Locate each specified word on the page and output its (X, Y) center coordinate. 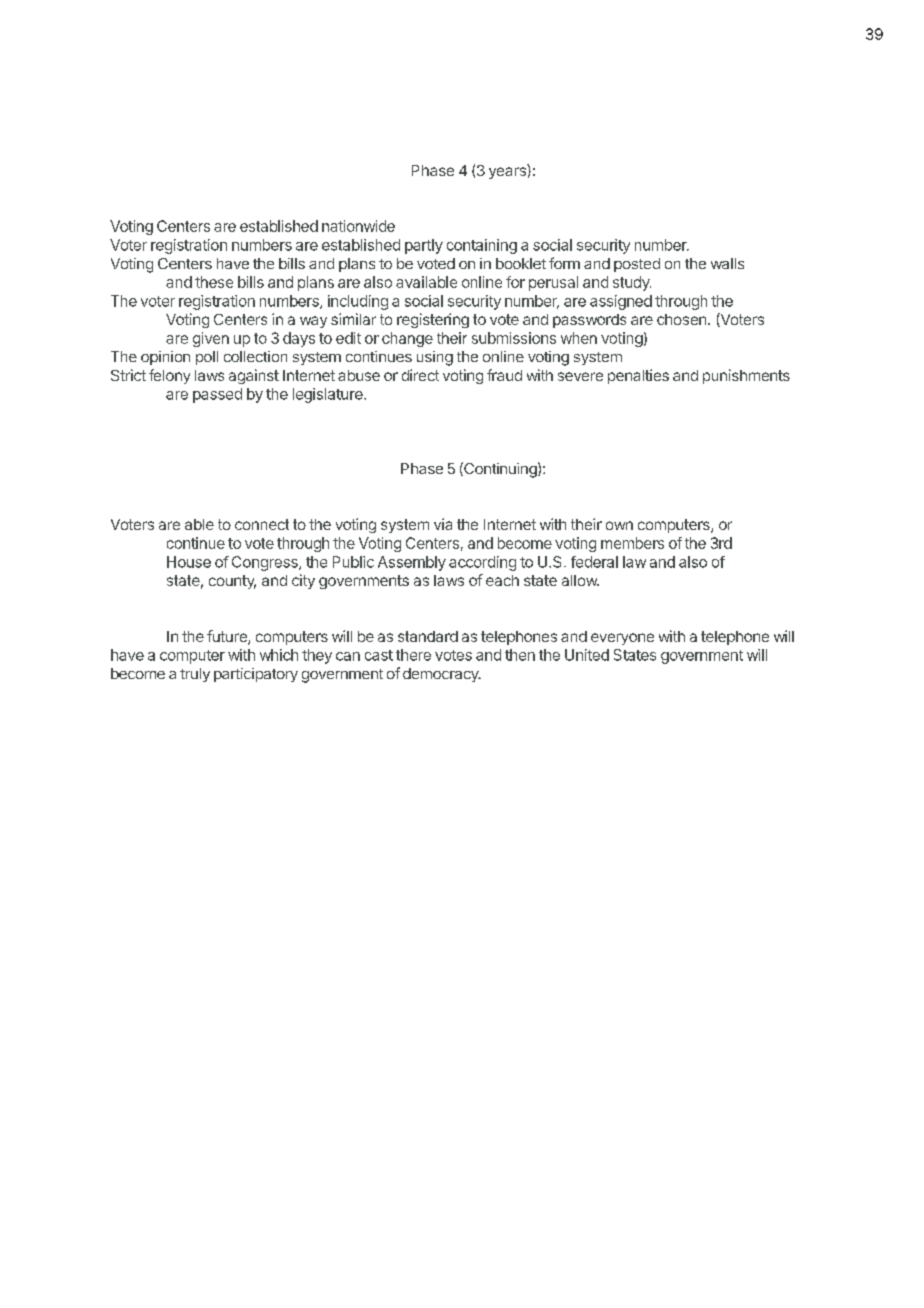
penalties (638, 376)
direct (420, 375)
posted (637, 265)
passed (217, 395)
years (507, 173)
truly (195, 675)
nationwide (358, 226)
